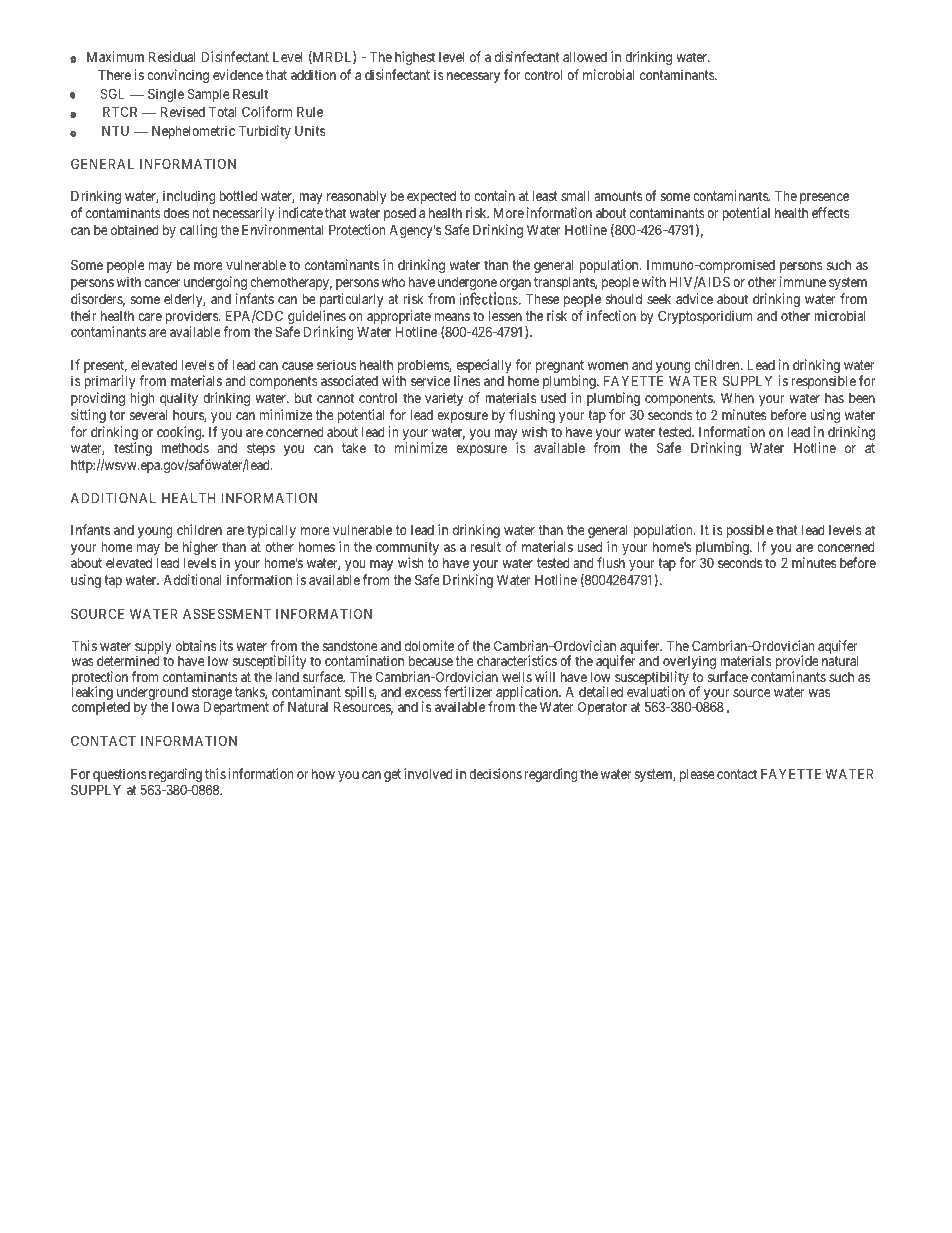 This image has width=952, height=1233. I want to click on convincing, so click(178, 76).
